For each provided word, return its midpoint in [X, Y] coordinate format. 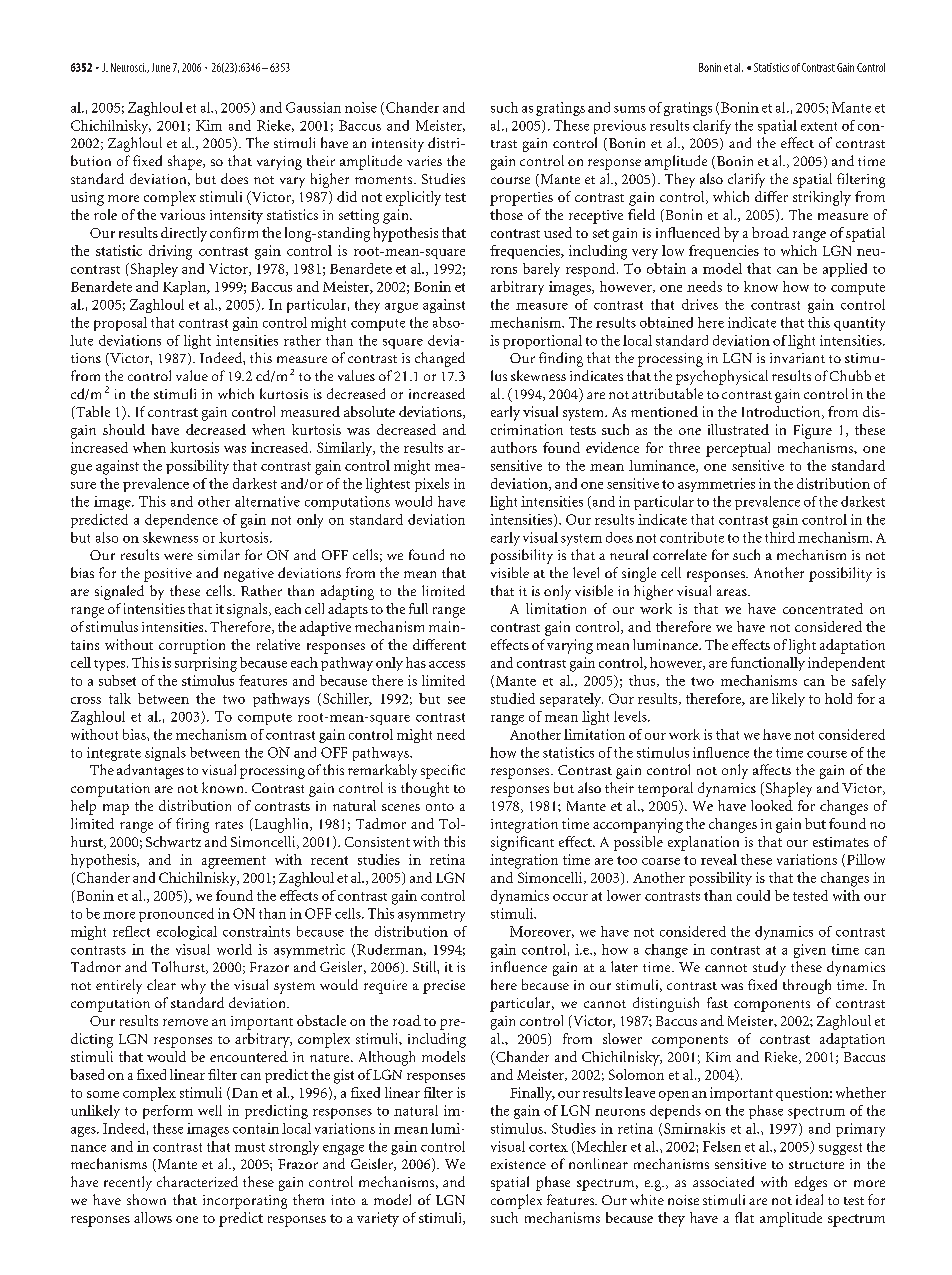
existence [518, 1164]
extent [819, 126]
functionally [768, 664]
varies [424, 161]
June [161, 67]
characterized [197, 1181]
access [447, 664]
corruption [192, 646]
